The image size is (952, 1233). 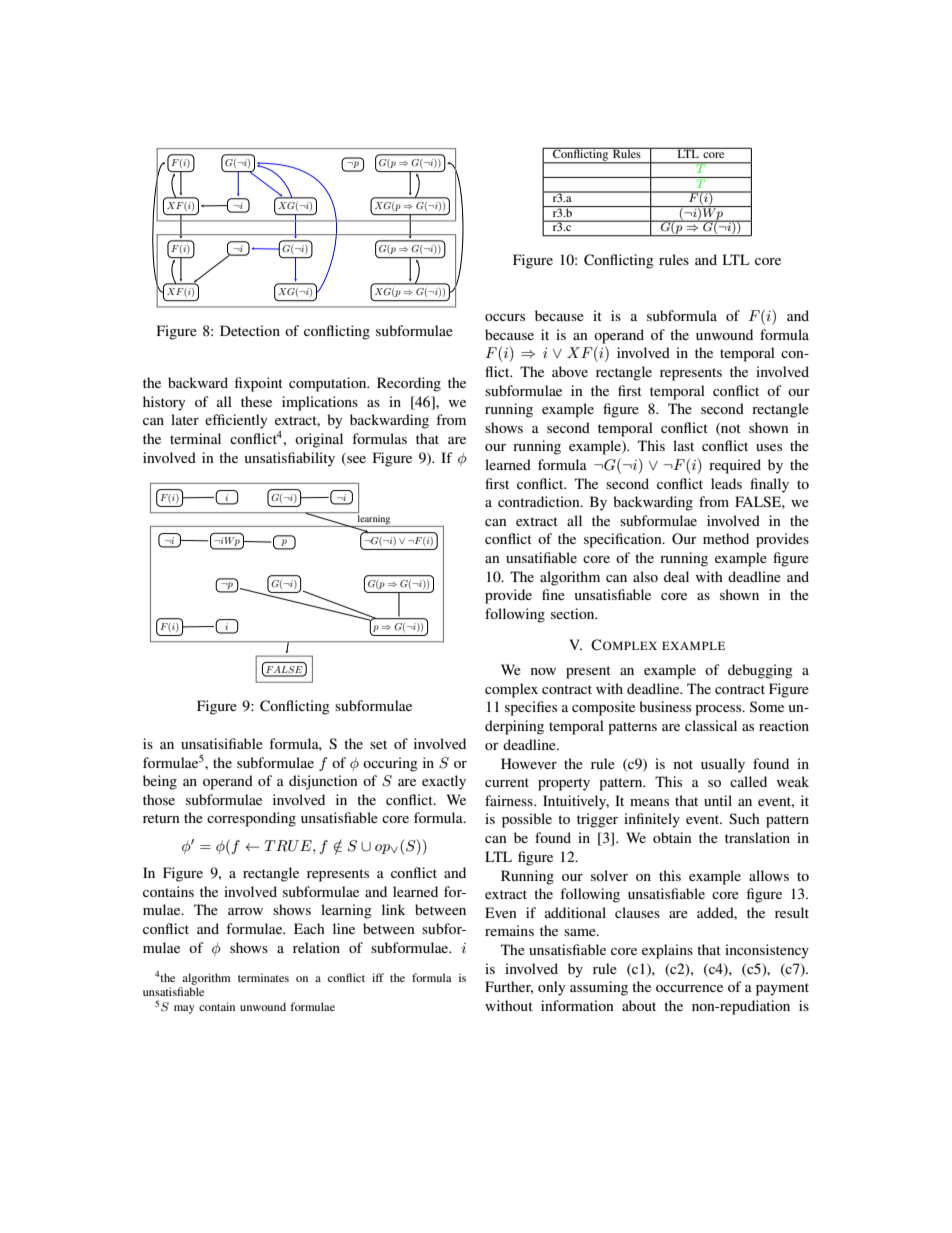 I want to click on leads, so click(x=726, y=483).
